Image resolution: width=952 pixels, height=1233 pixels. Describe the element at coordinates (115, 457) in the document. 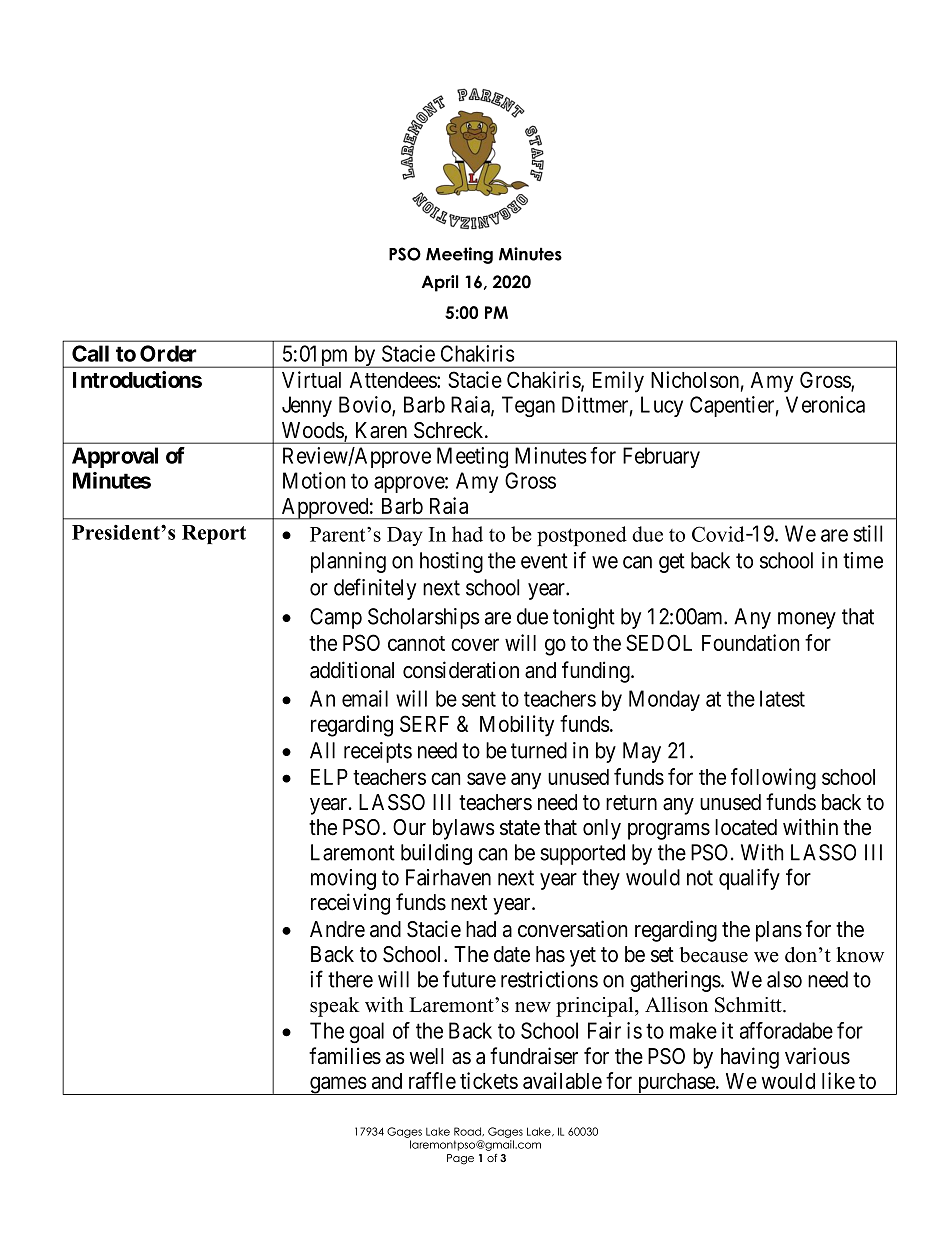

I see `Approval` at that location.
